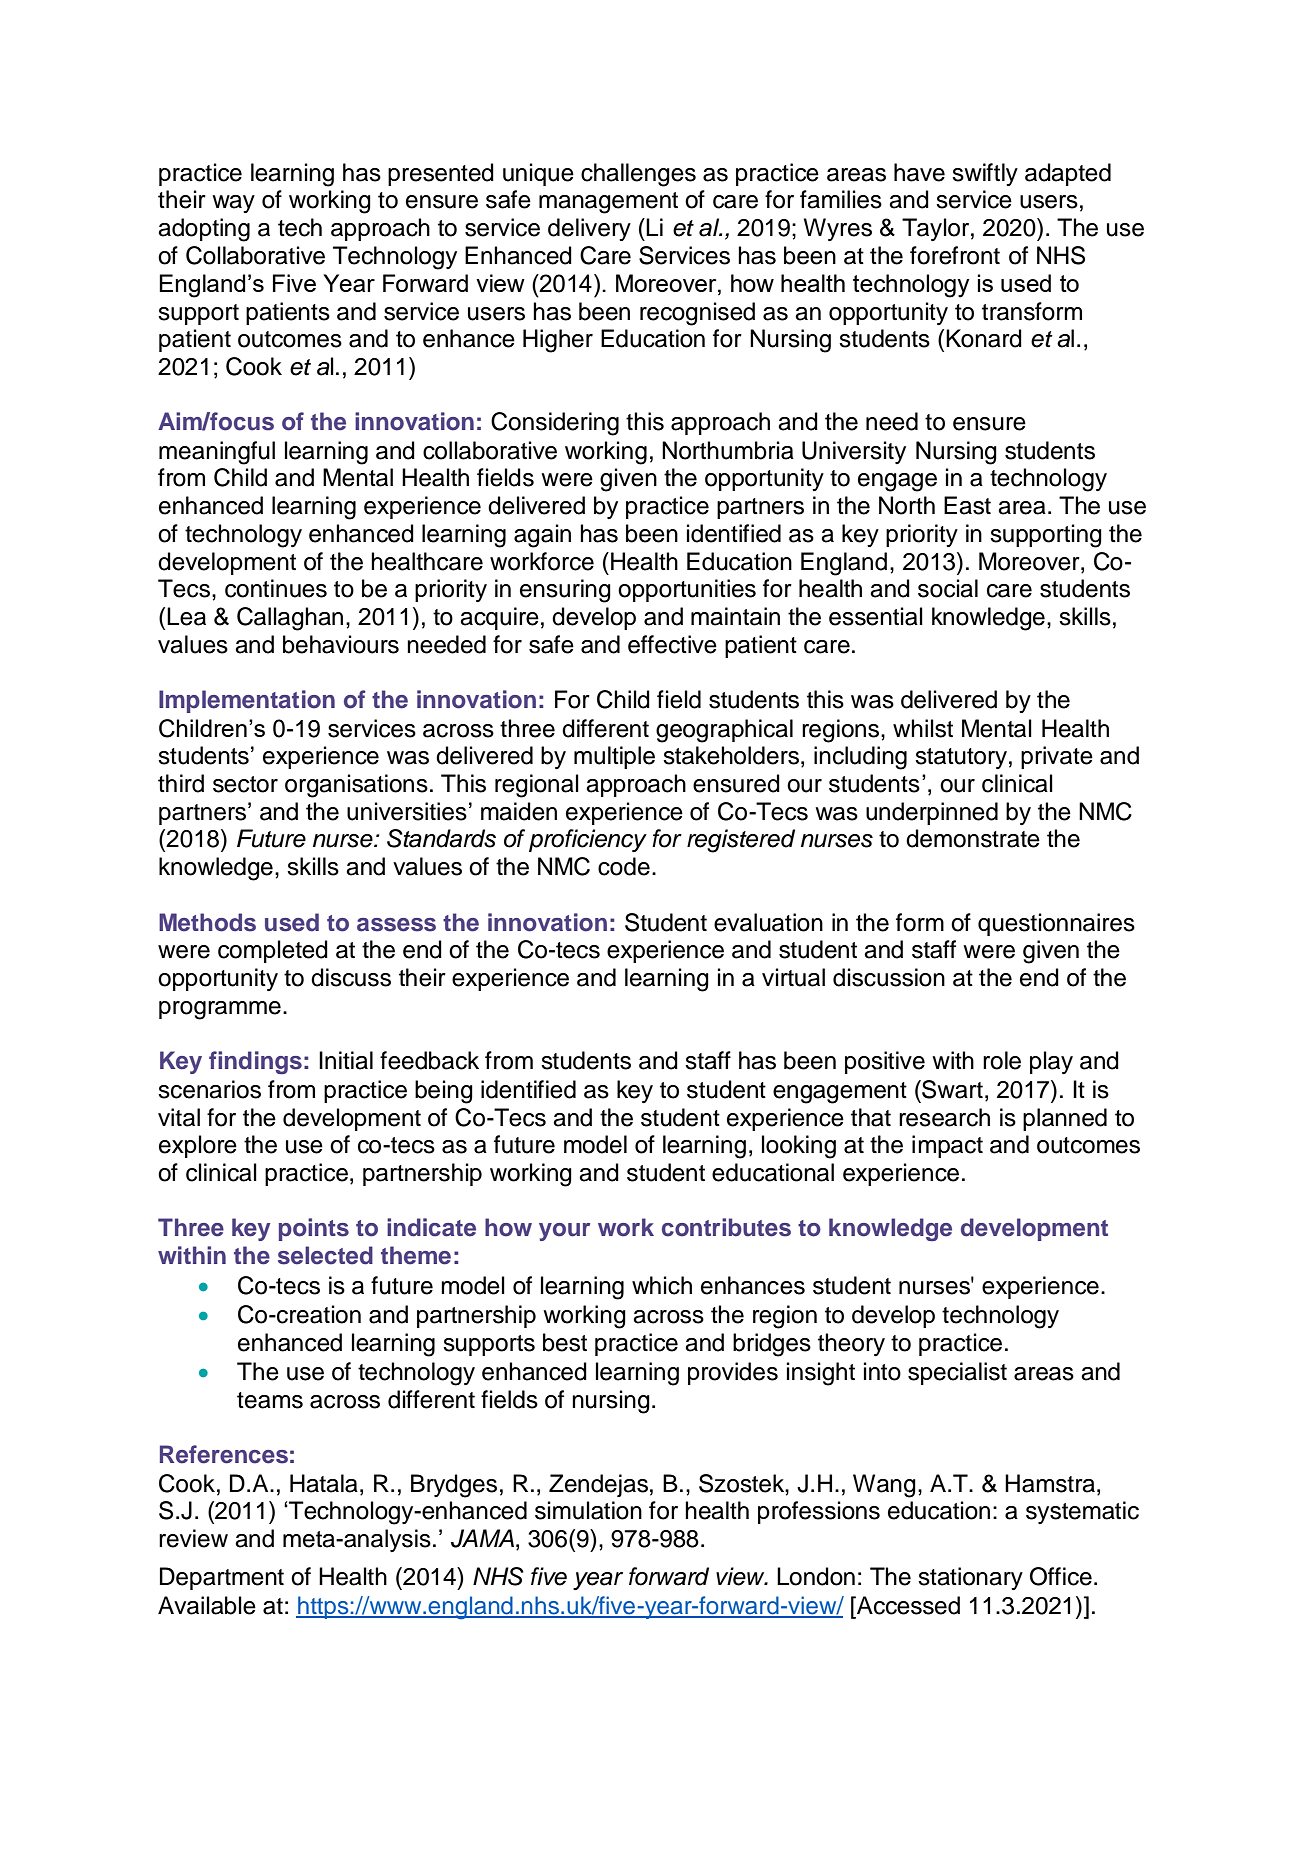 This screenshot has width=1307, height=1849. What do you see at coordinates (624, 866) in the screenshot?
I see `code` at bounding box center [624, 866].
